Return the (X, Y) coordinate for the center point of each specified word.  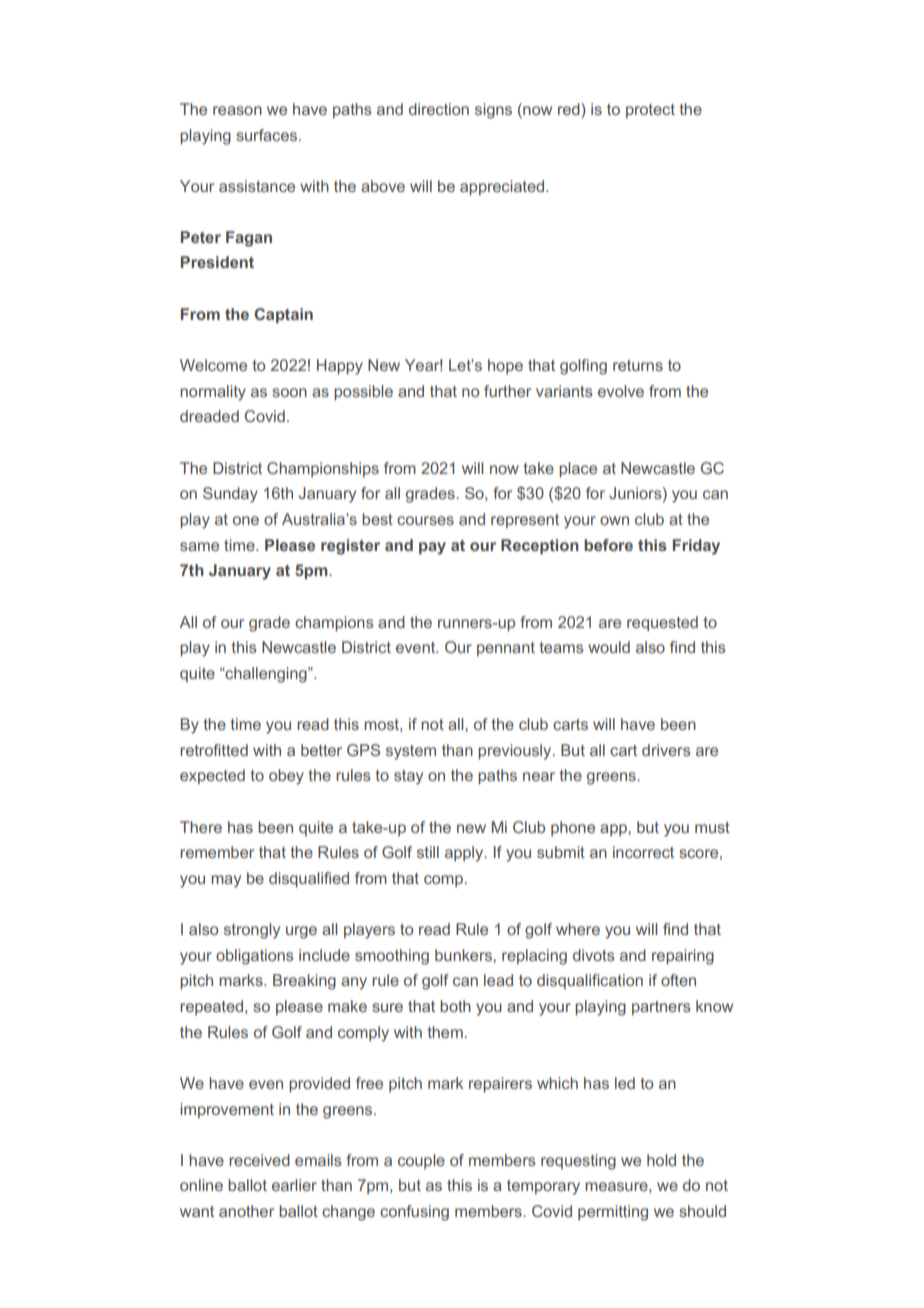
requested (662, 623)
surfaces (268, 135)
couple (421, 1161)
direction (439, 109)
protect (650, 111)
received (259, 1160)
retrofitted (214, 750)
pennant (506, 649)
